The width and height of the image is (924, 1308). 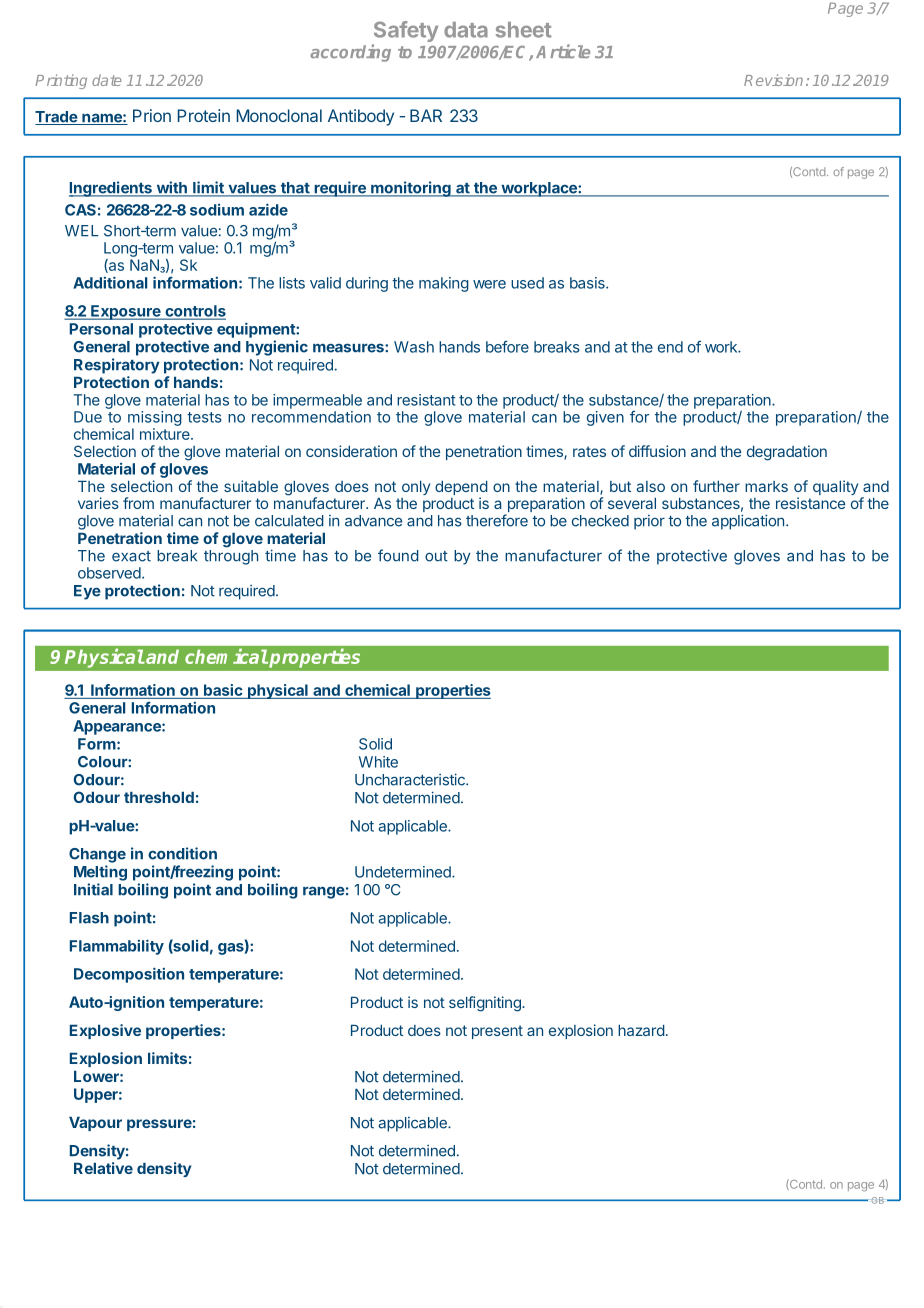 I want to click on present, so click(x=497, y=1032).
